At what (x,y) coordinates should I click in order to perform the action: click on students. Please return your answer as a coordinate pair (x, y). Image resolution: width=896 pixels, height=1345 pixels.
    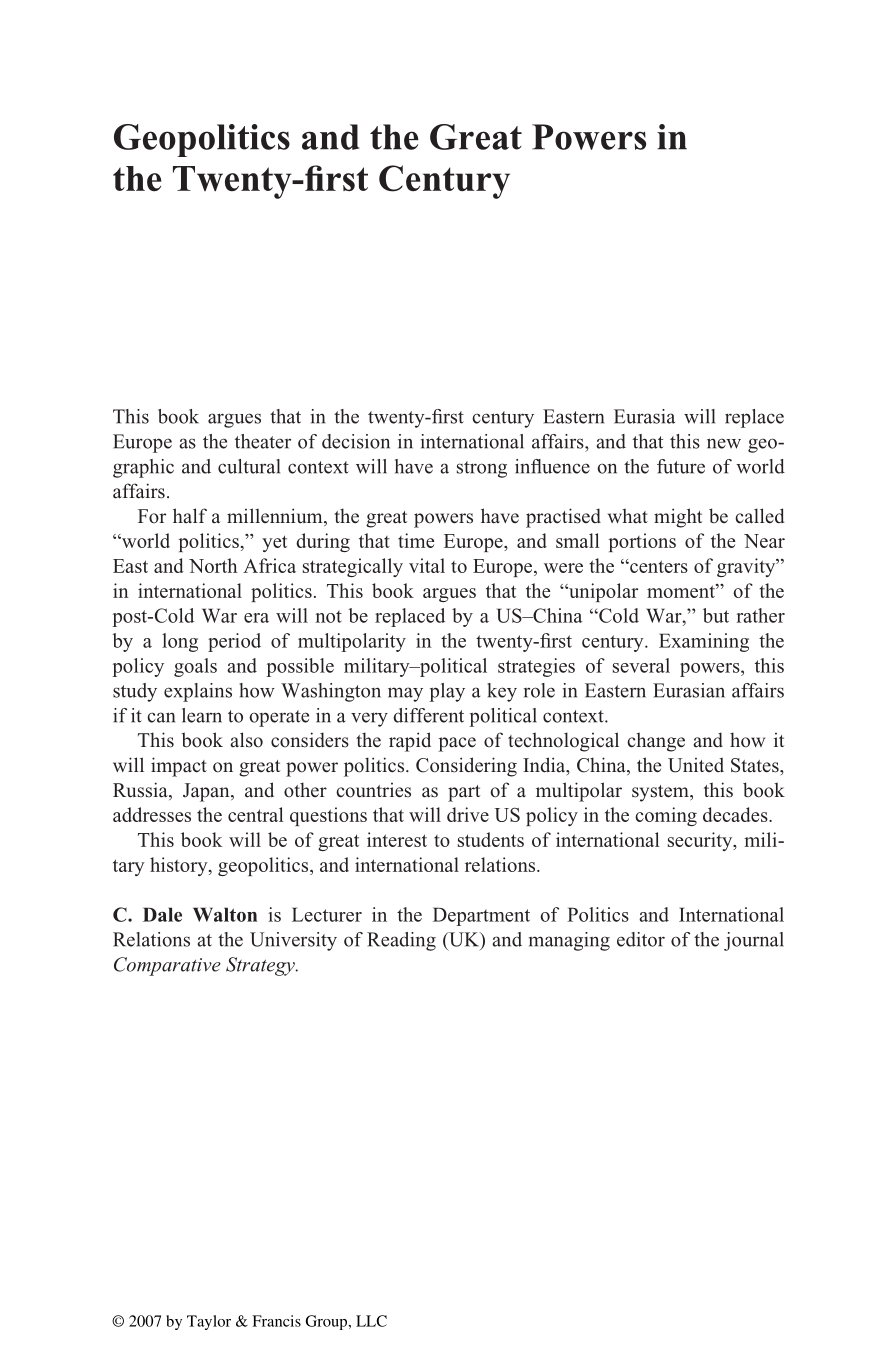
    Looking at the image, I should click on (491, 839).
